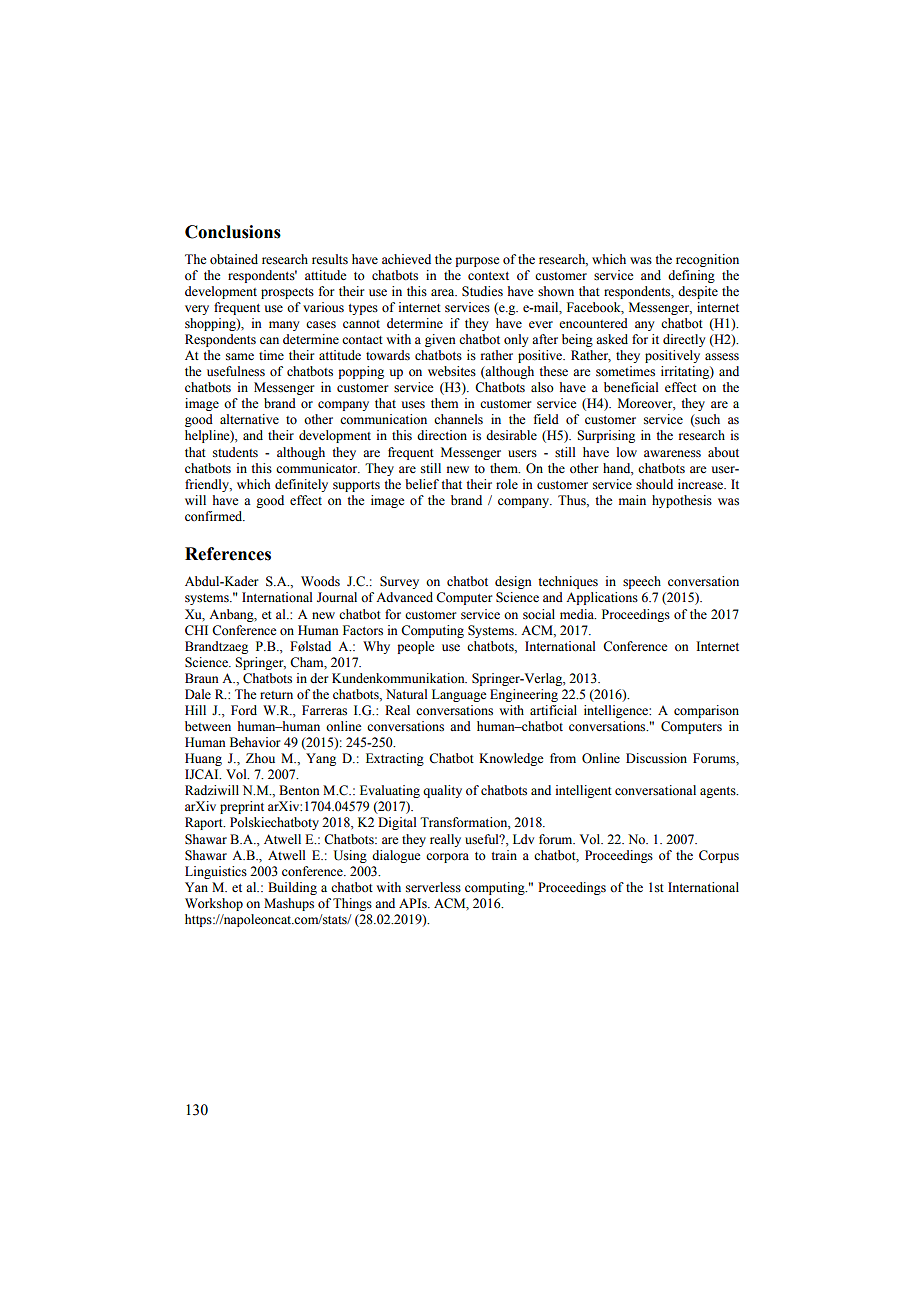 Image resolution: width=924 pixels, height=1308 pixels. What do you see at coordinates (433, 887) in the screenshot?
I see `serverless` at bounding box center [433, 887].
